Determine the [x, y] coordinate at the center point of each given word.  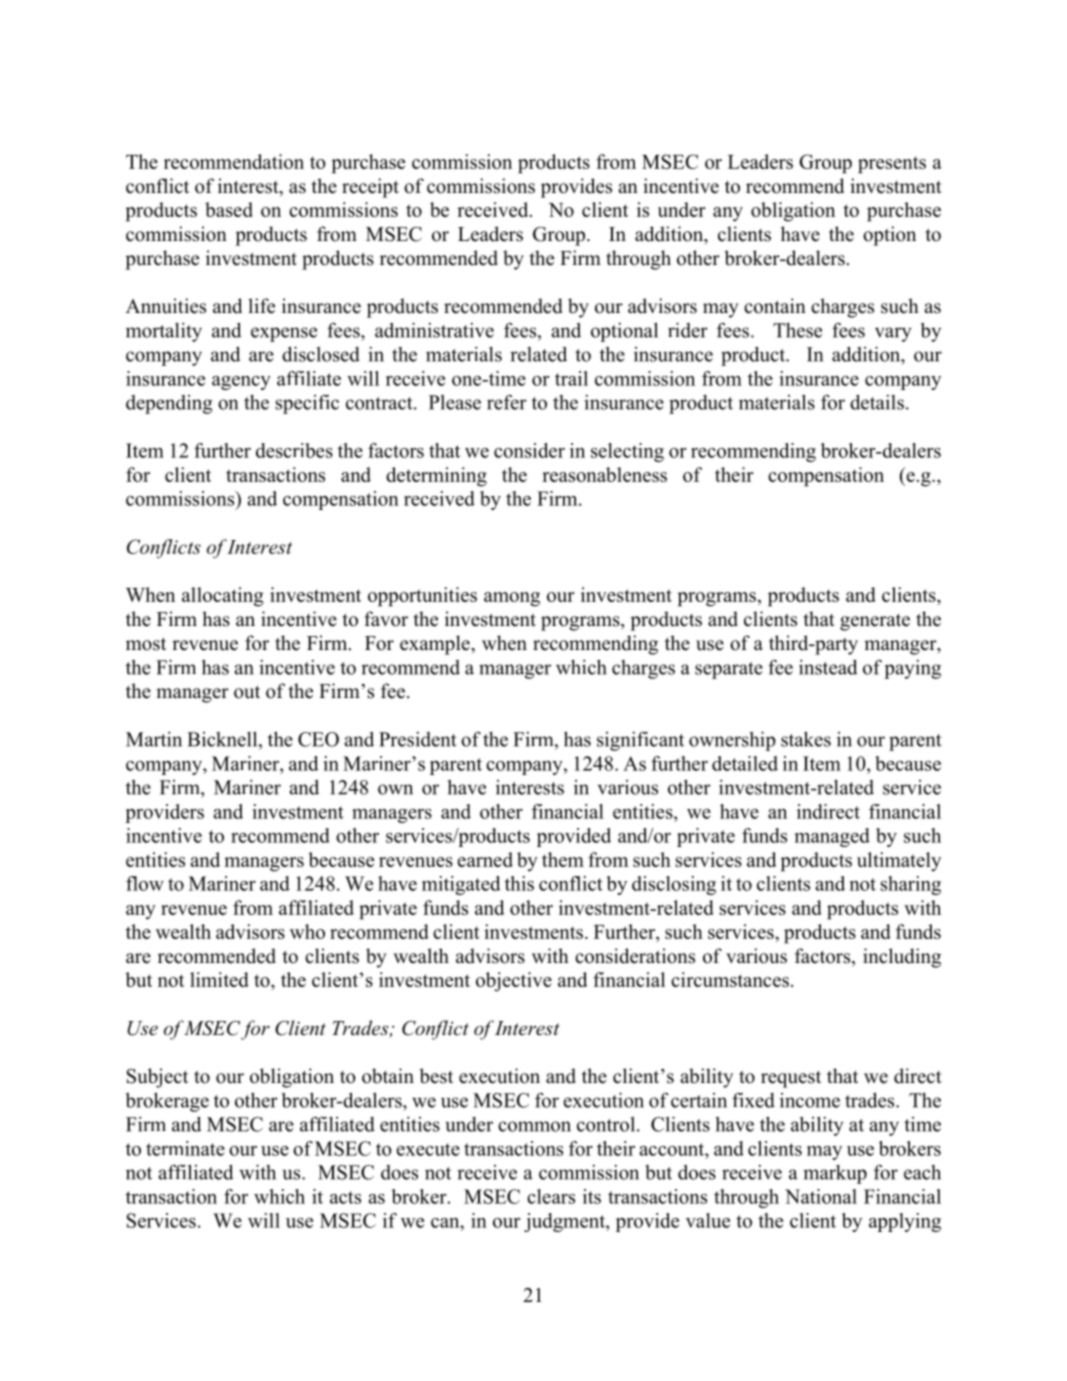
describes [294, 450]
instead [828, 667]
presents [892, 165]
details [877, 402]
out [247, 692]
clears [551, 1196]
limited [219, 979]
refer [507, 402]
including [902, 958]
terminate [185, 1148]
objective [514, 982]
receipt [370, 188]
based [229, 209]
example [436, 645]
